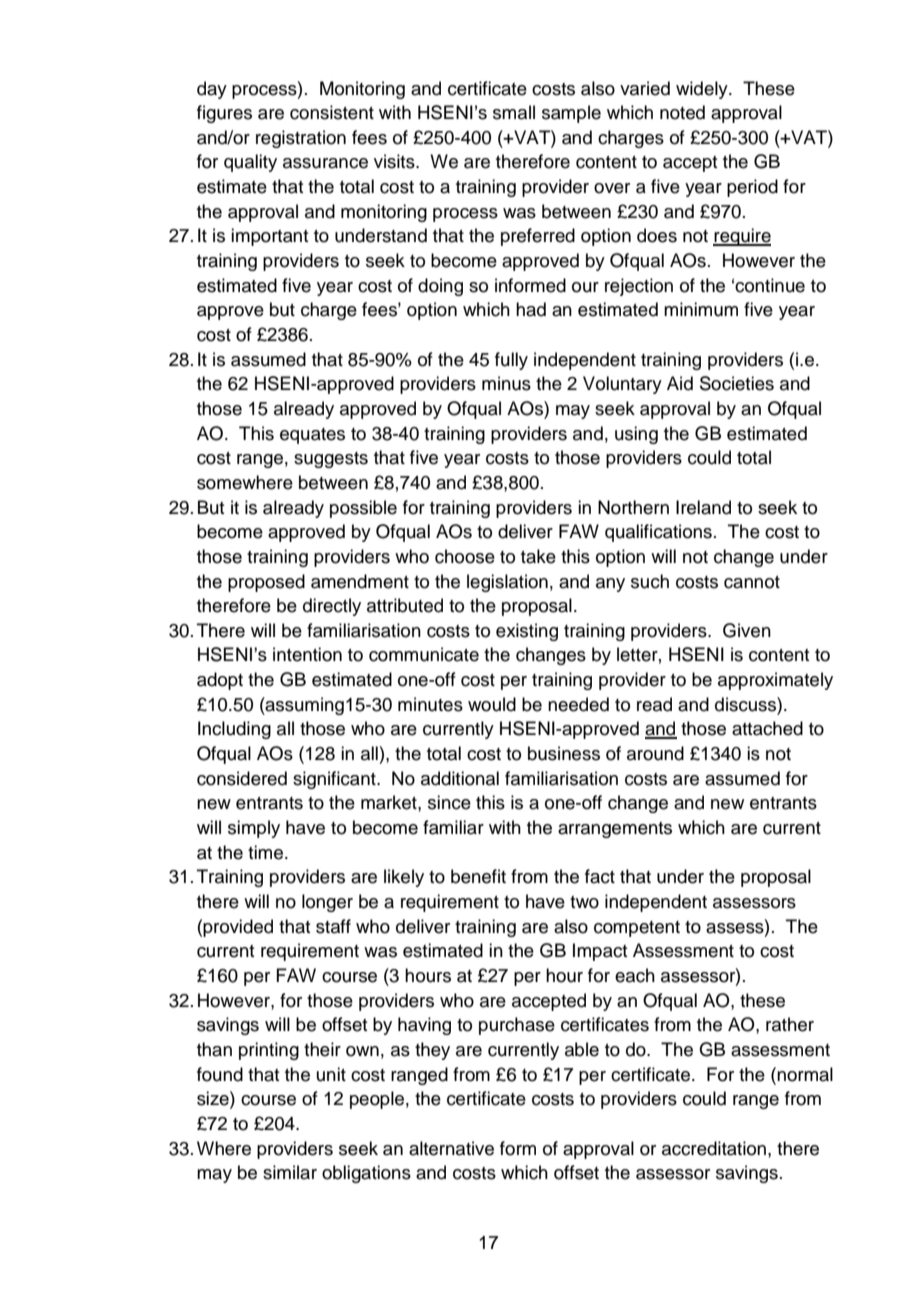 The image size is (924, 1308). What do you see at coordinates (290, 1172) in the image?
I see `similar` at bounding box center [290, 1172].
